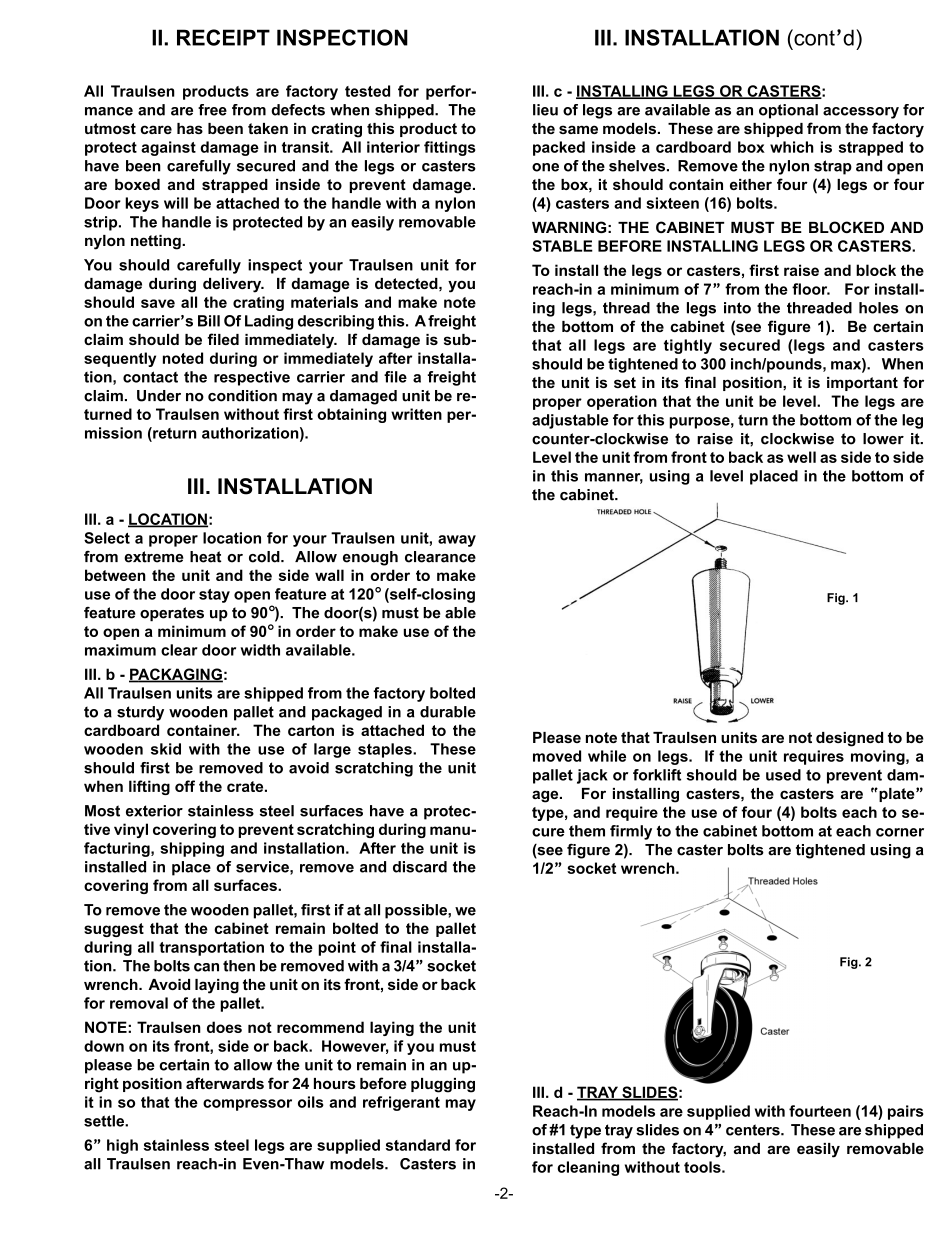 The height and width of the page is (1233, 952). What do you see at coordinates (154, 811) in the page?
I see `exterior` at bounding box center [154, 811].
